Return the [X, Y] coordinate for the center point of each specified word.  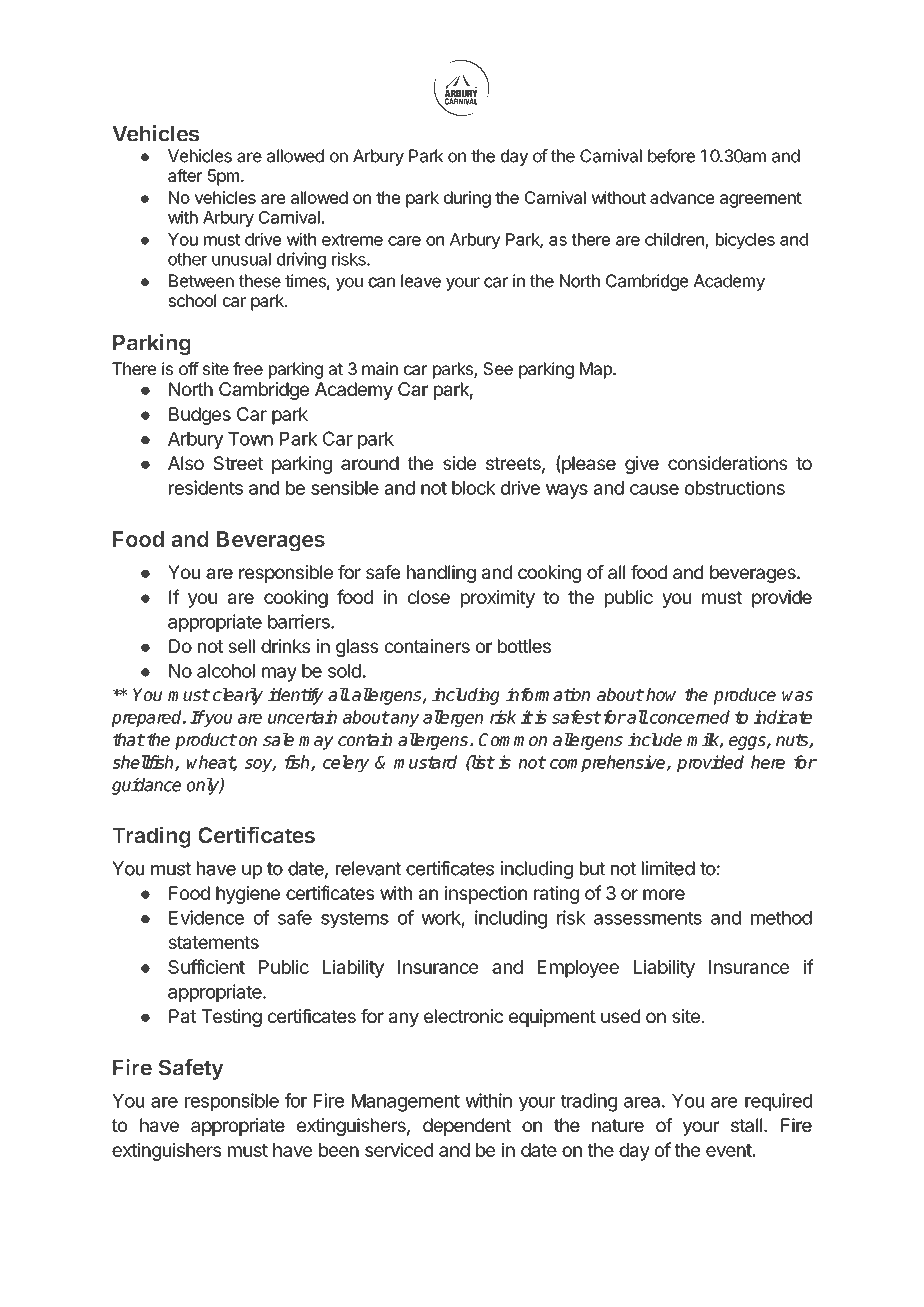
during [467, 199]
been [339, 1150]
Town [250, 439]
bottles [524, 646]
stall [746, 1125]
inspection [486, 895]
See [498, 368]
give [642, 465]
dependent [467, 1127]
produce [745, 696]
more [664, 894]
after [185, 175]
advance [682, 197]
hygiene [248, 895]
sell [241, 646]
